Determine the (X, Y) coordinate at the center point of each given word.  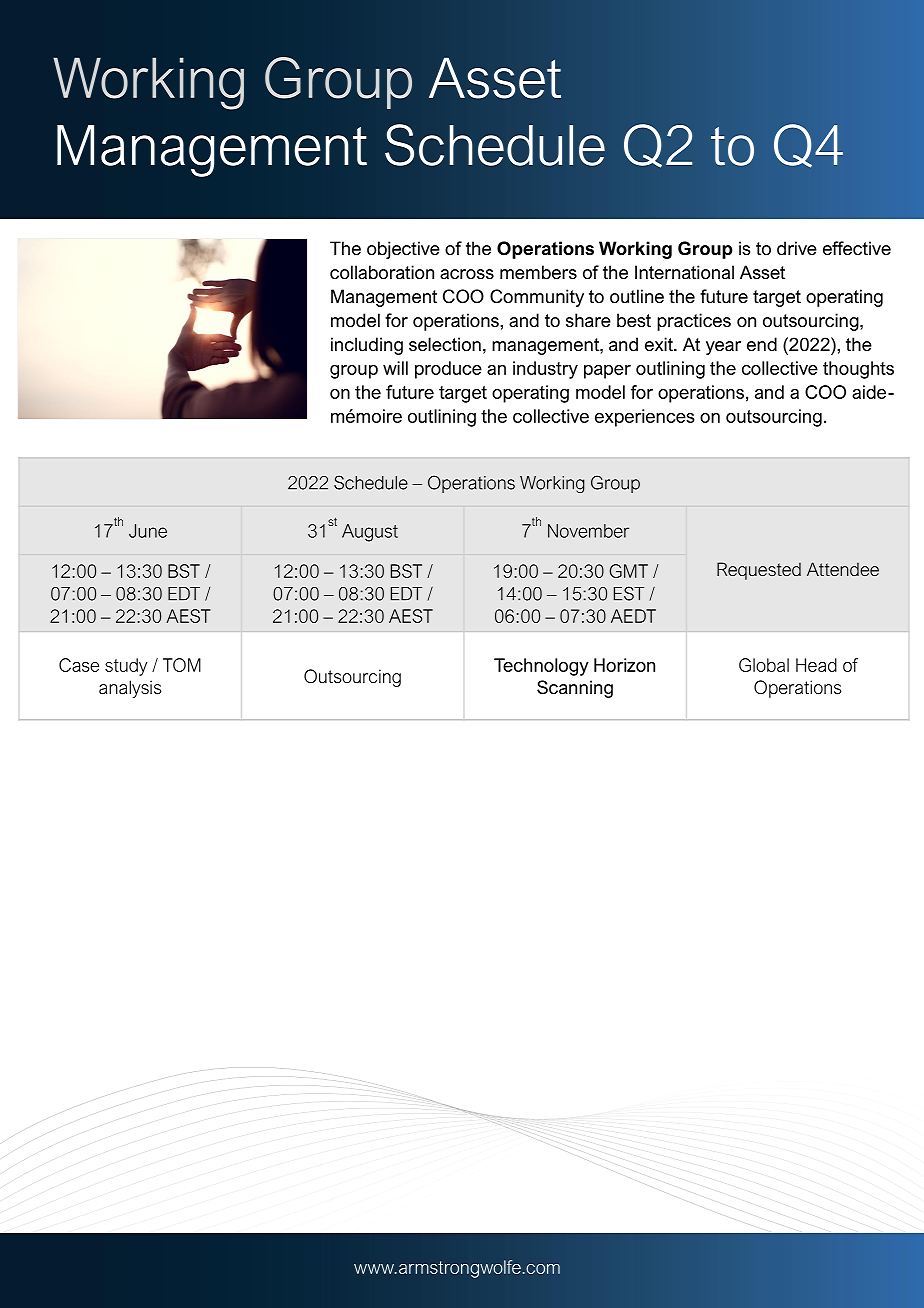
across (467, 274)
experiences (644, 418)
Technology (541, 667)
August (370, 533)
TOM (182, 665)
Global (764, 665)
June (148, 531)
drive (797, 248)
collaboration (382, 272)
